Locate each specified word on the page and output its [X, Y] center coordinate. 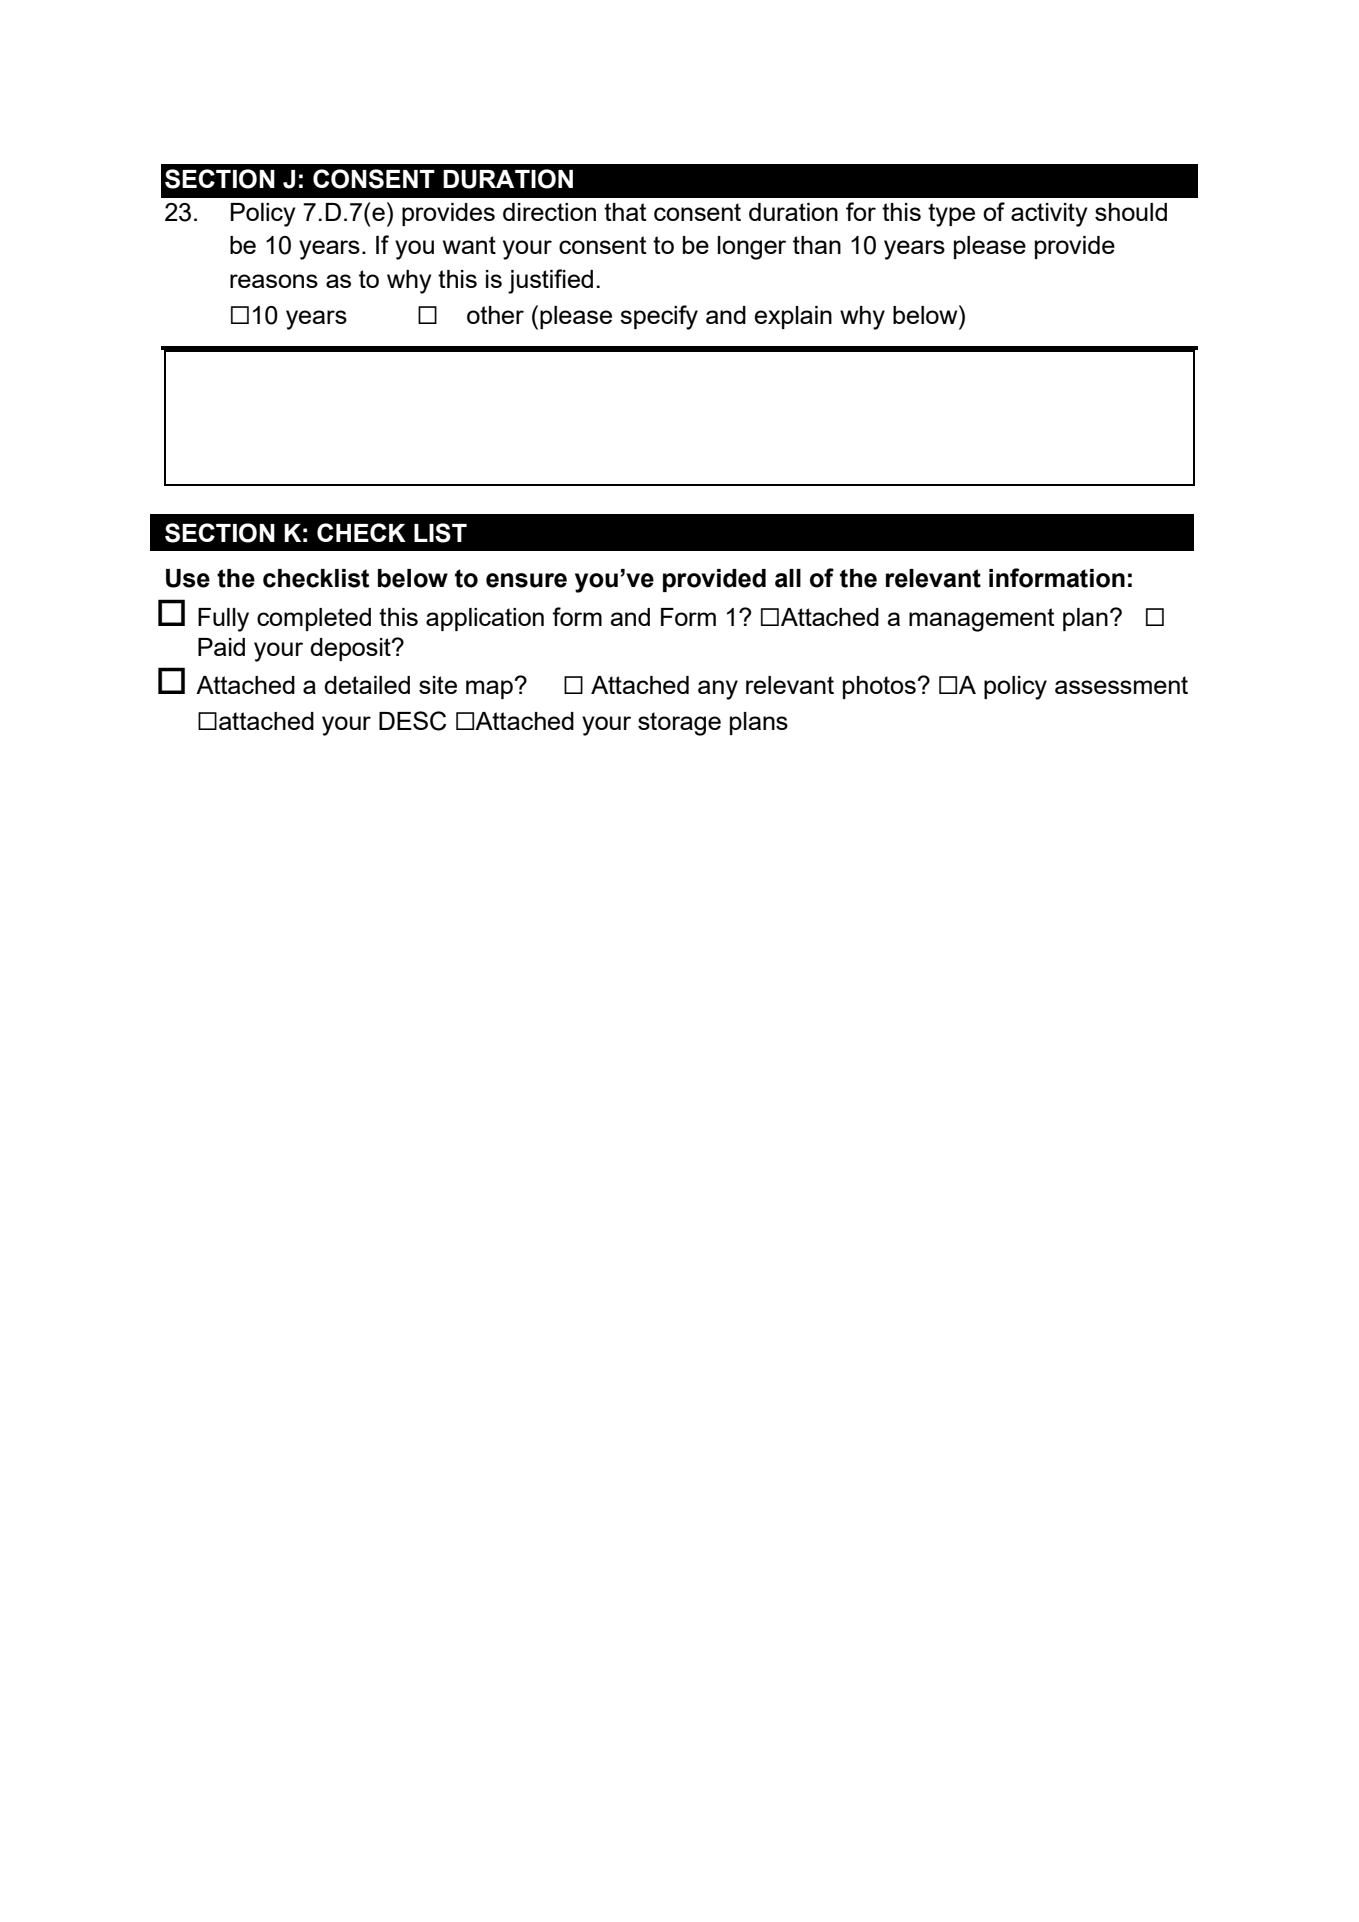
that [625, 212]
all [788, 578]
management [982, 620]
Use [188, 578]
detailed [367, 685]
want [469, 245]
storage [679, 724]
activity [1049, 215]
